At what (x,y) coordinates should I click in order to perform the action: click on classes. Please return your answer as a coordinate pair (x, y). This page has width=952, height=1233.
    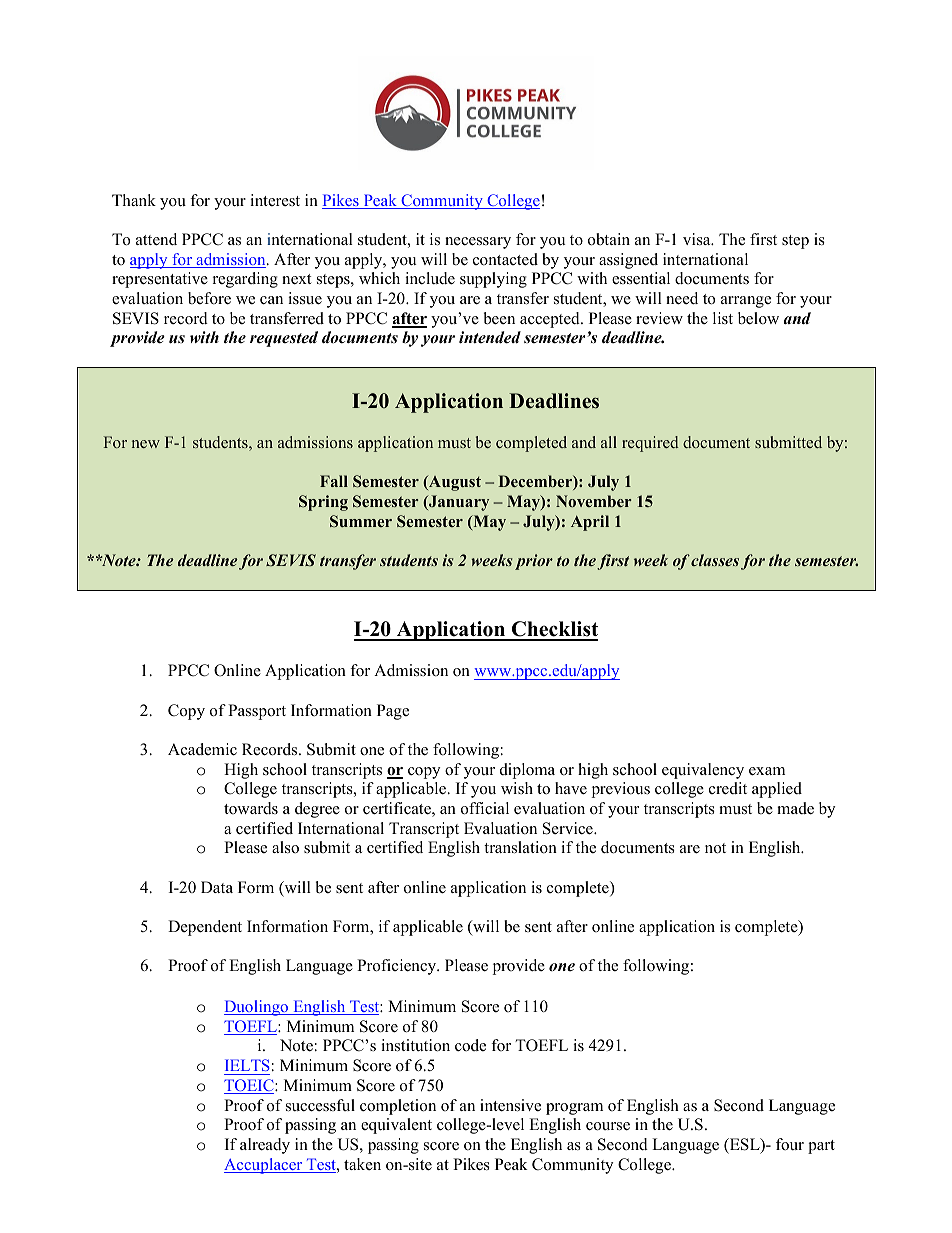
    Looking at the image, I should click on (715, 560).
